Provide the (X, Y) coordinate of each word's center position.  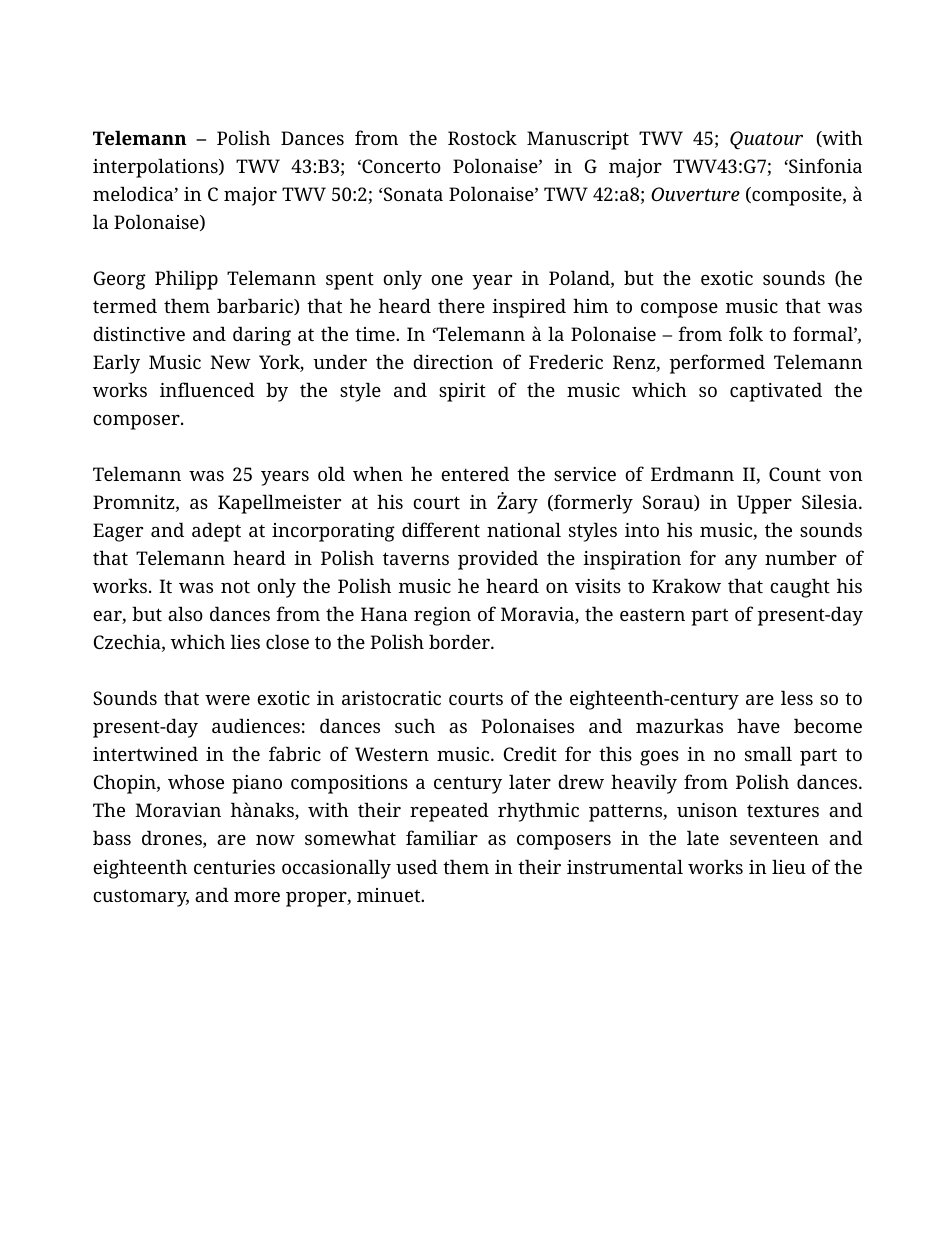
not (235, 586)
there (461, 305)
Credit (530, 753)
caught (800, 588)
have (758, 725)
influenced (207, 389)
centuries (234, 867)
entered (475, 473)
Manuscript (578, 140)
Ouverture (695, 194)
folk (746, 333)
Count (795, 474)
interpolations (156, 168)
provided (498, 560)
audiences (256, 725)
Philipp (186, 280)
